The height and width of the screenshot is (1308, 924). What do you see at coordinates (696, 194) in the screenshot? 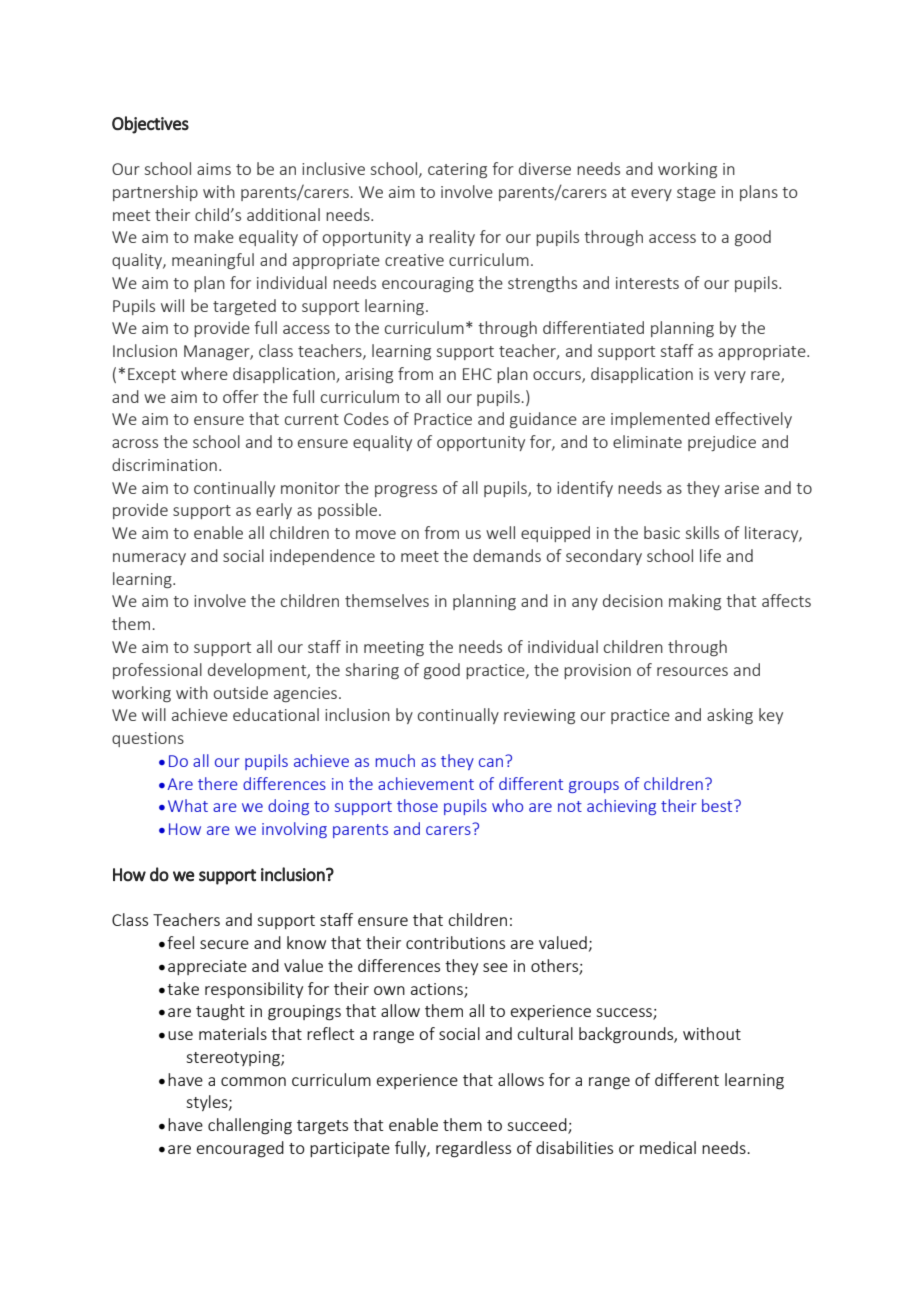
I see `stage` at bounding box center [696, 194].
